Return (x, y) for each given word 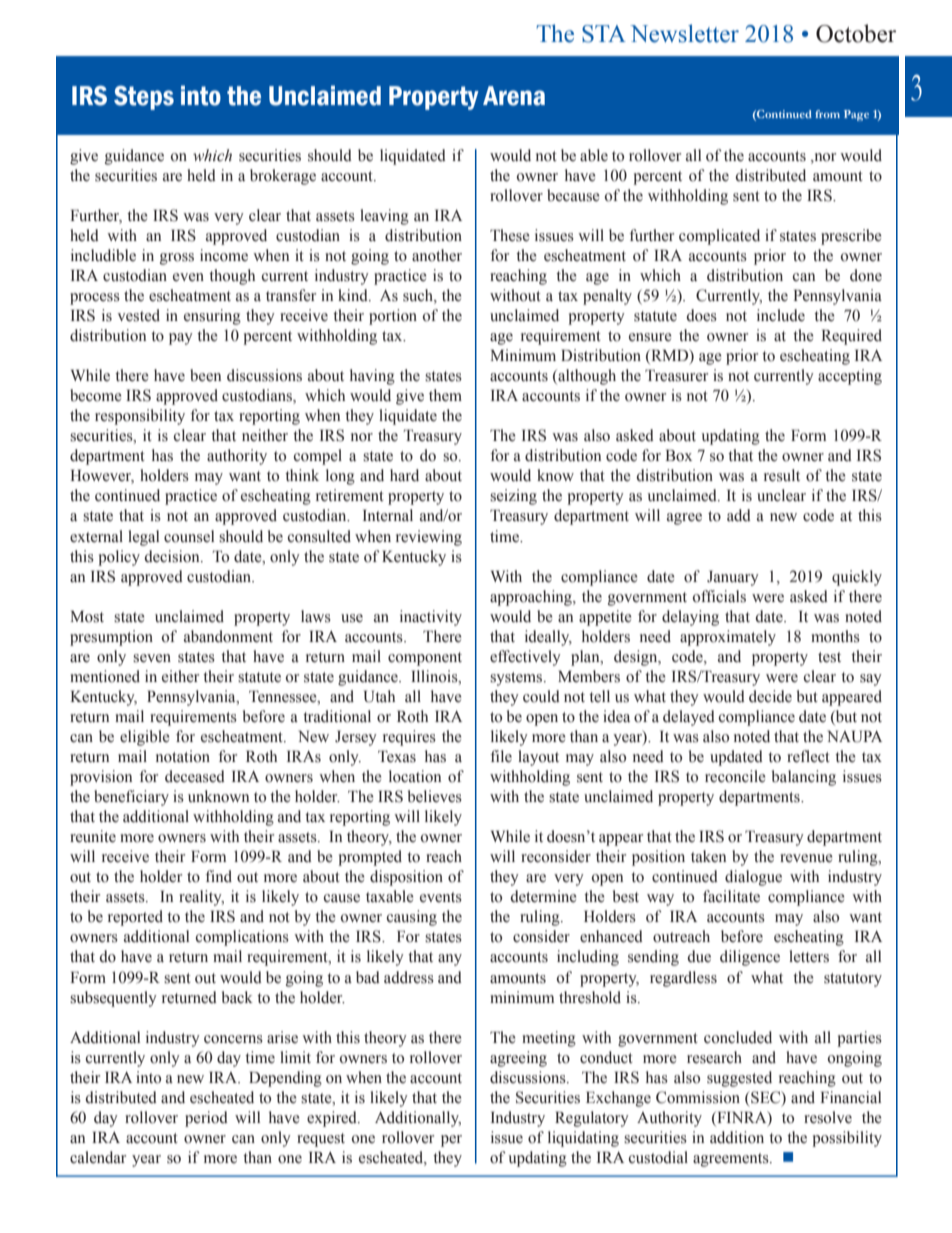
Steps (144, 98)
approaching (532, 598)
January (733, 578)
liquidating (583, 1139)
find (218, 876)
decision (173, 556)
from (827, 114)
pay (181, 339)
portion (393, 317)
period (206, 1119)
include (781, 315)
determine (543, 896)
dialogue (753, 878)
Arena (514, 96)
